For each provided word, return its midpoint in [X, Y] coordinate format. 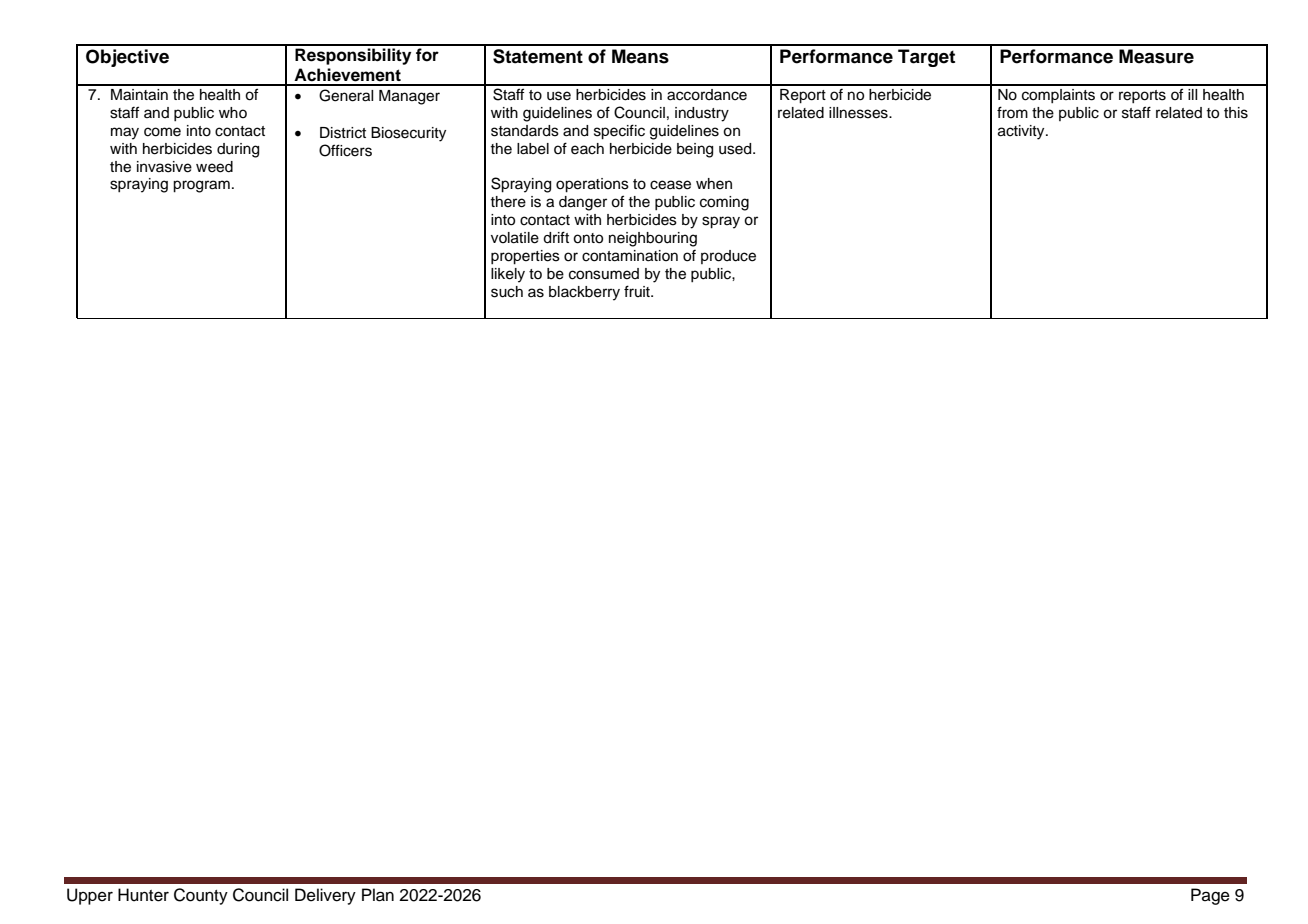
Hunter [143, 895]
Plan [378, 895]
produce [728, 257]
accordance [707, 95]
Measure [1156, 56]
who [233, 112]
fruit [638, 291]
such [507, 292]
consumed [604, 274]
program [201, 186]
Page [1210, 896]
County [201, 896]
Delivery [325, 896]
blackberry [584, 293]
